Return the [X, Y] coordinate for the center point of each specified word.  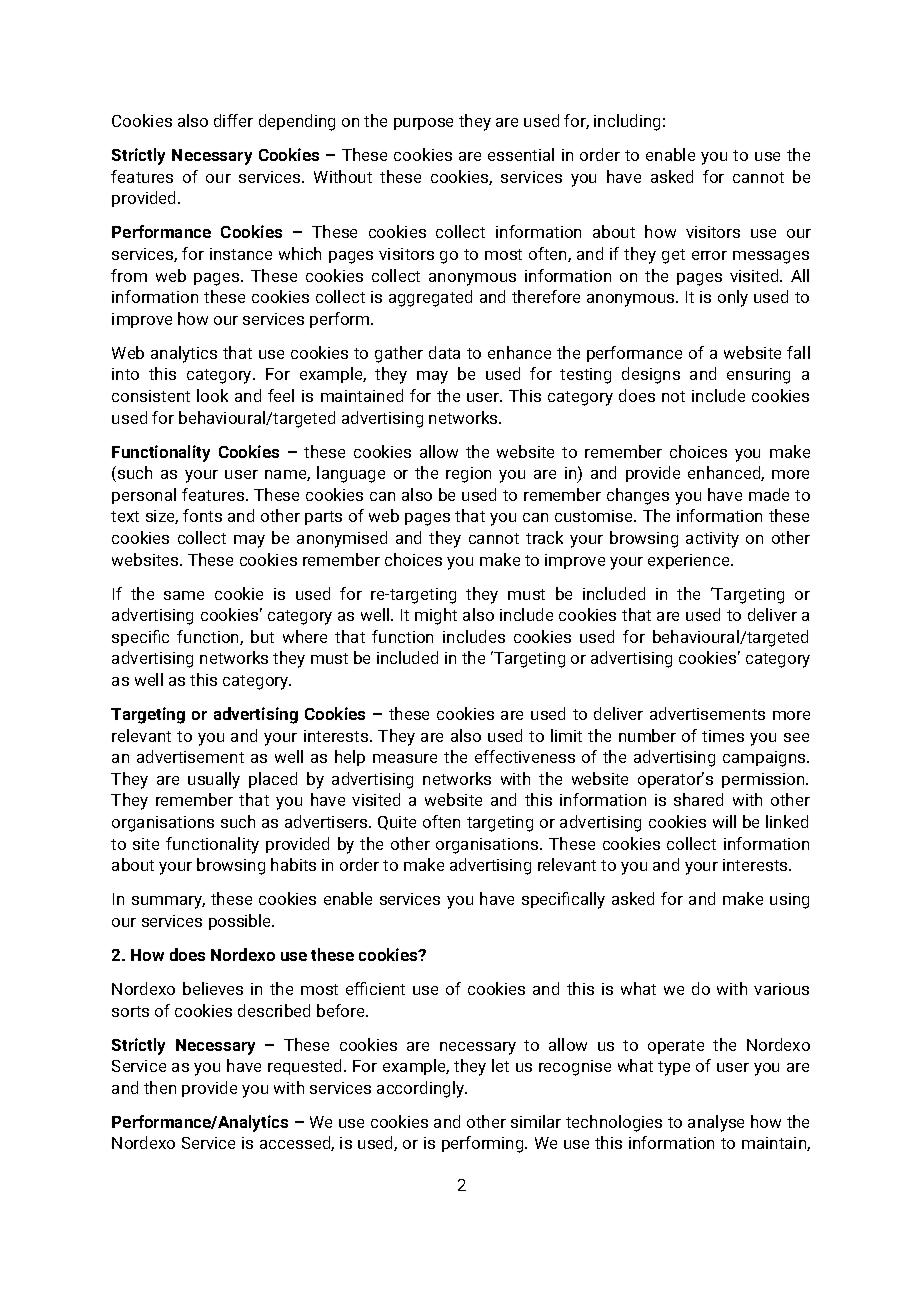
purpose [423, 124]
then [160, 1087]
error [709, 255]
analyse [716, 1123]
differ [233, 120]
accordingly [422, 1089]
